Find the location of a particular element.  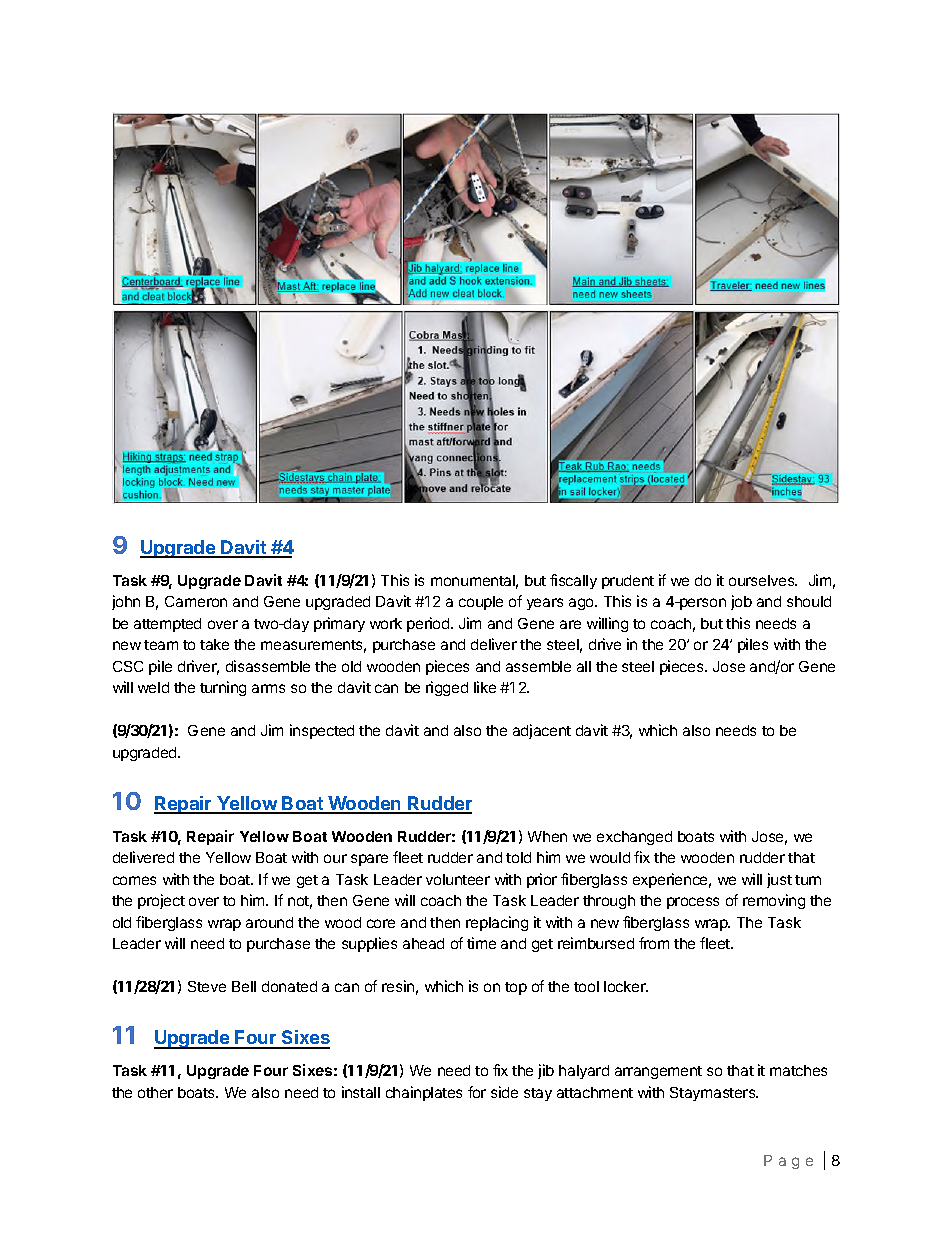

weld is located at coordinates (153, 687).
